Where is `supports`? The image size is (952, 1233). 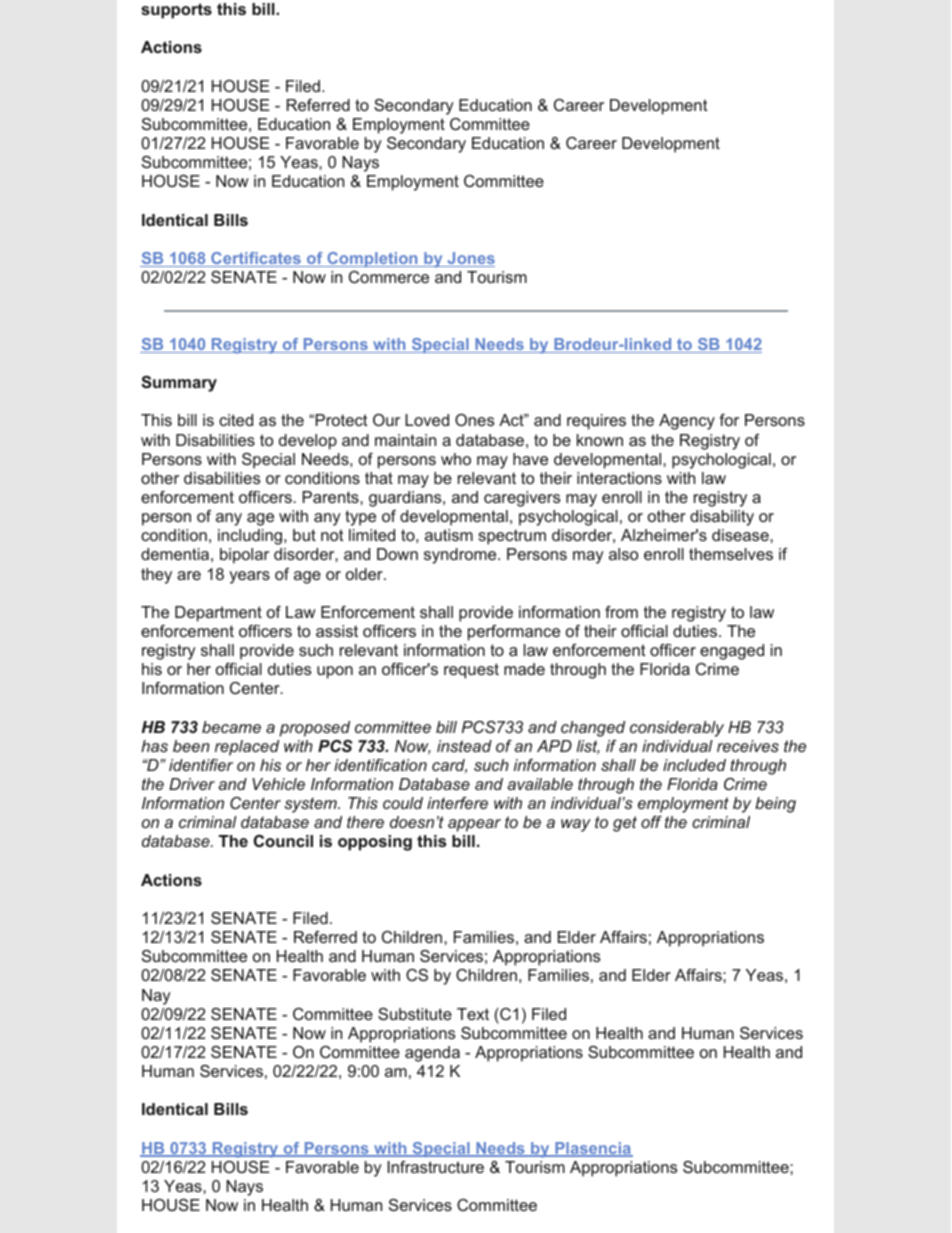 supports is located at coordinates (176, 11).
